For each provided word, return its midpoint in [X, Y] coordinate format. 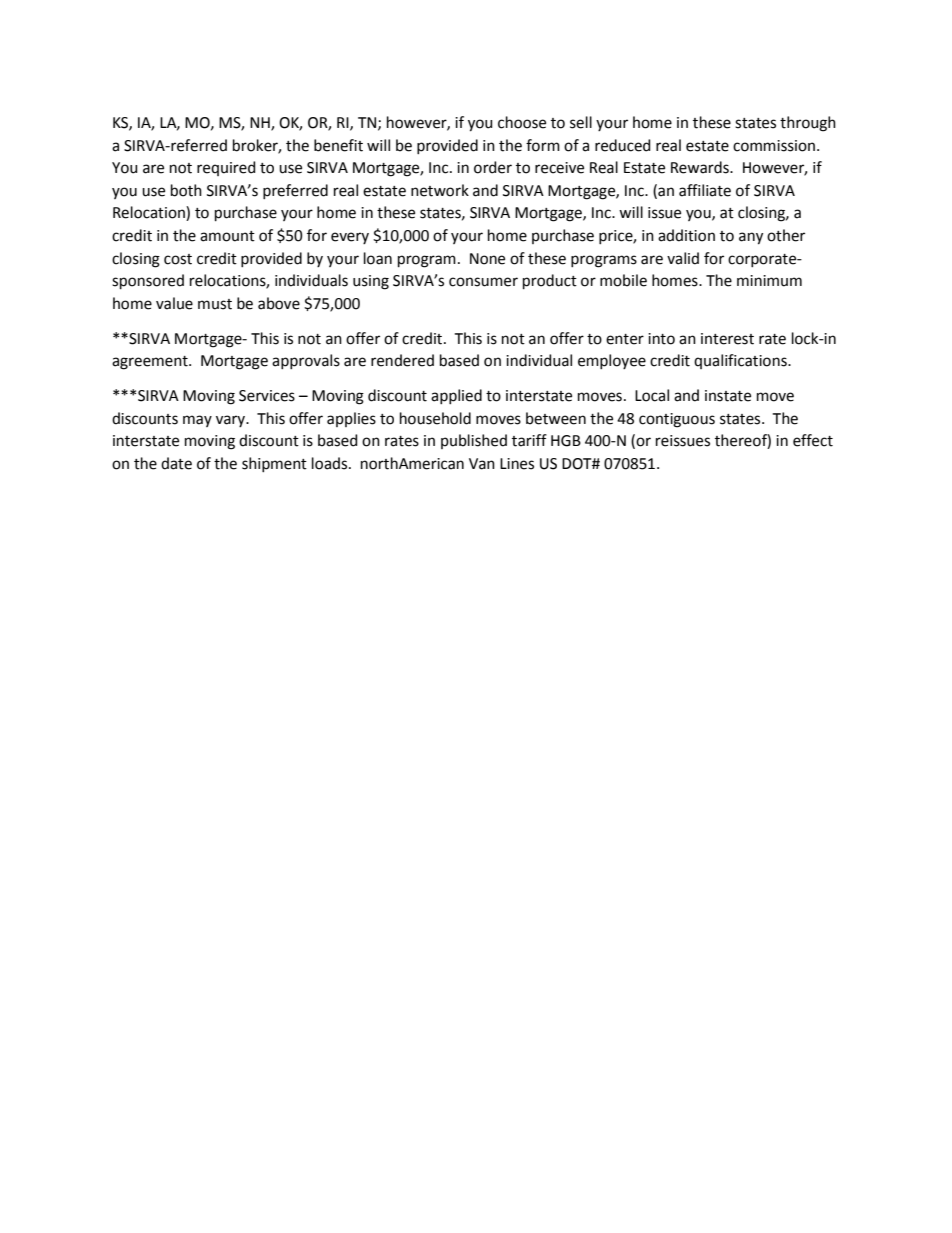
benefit [338, 145]
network [440, 190]
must [215, 304]
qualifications [741, 361]
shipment [274, 464]
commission [774, 146]
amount [227, 236]
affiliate [705, 190]
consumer [483, 282]
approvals [306, 361]
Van [482, 464]
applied [456, 396]
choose [522, 122]
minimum [769, 281]
